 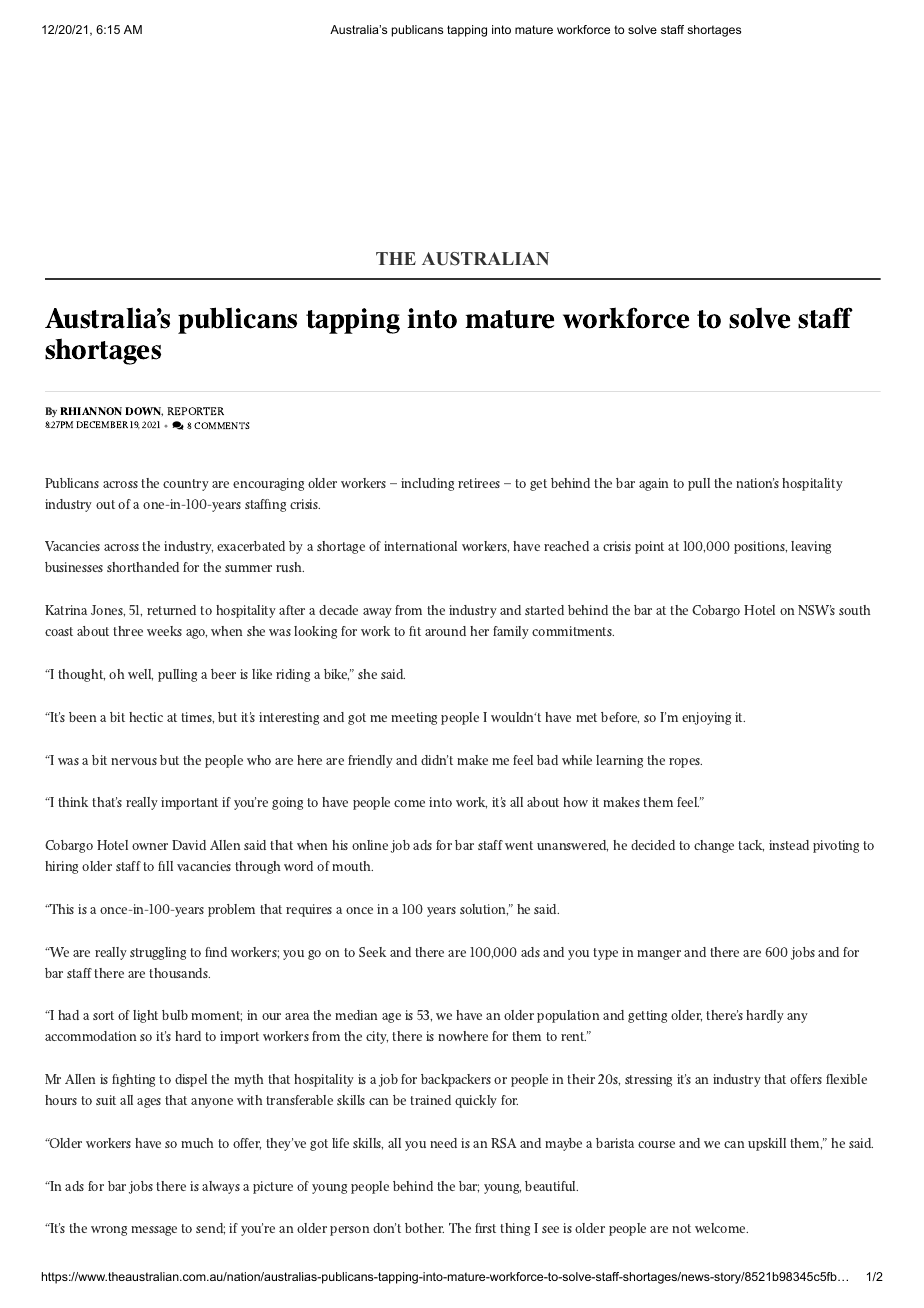 I want to click on again, so click(x=653, y=484).
